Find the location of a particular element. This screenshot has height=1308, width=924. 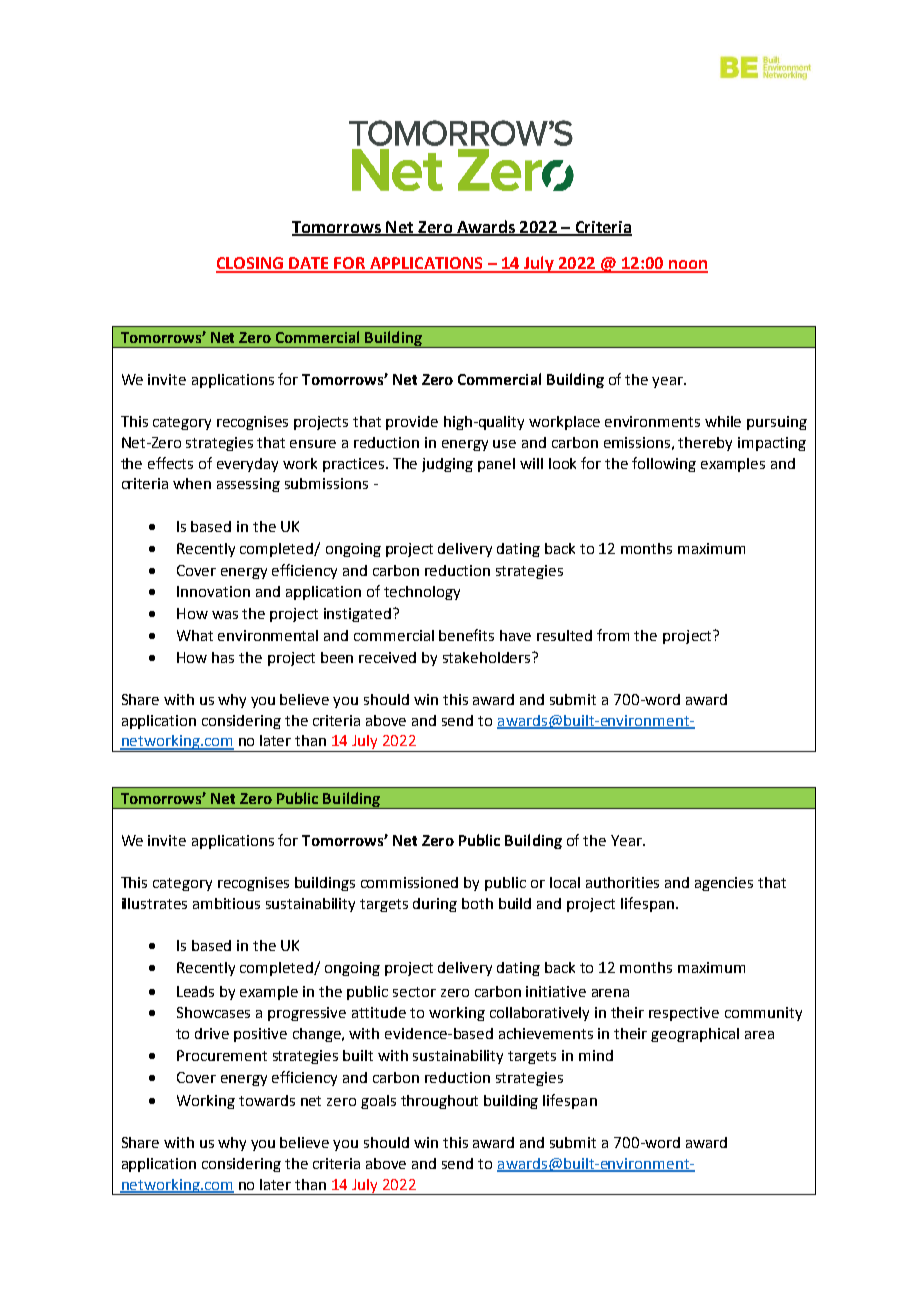

Procurement is located at coordinates (222, 1055).
